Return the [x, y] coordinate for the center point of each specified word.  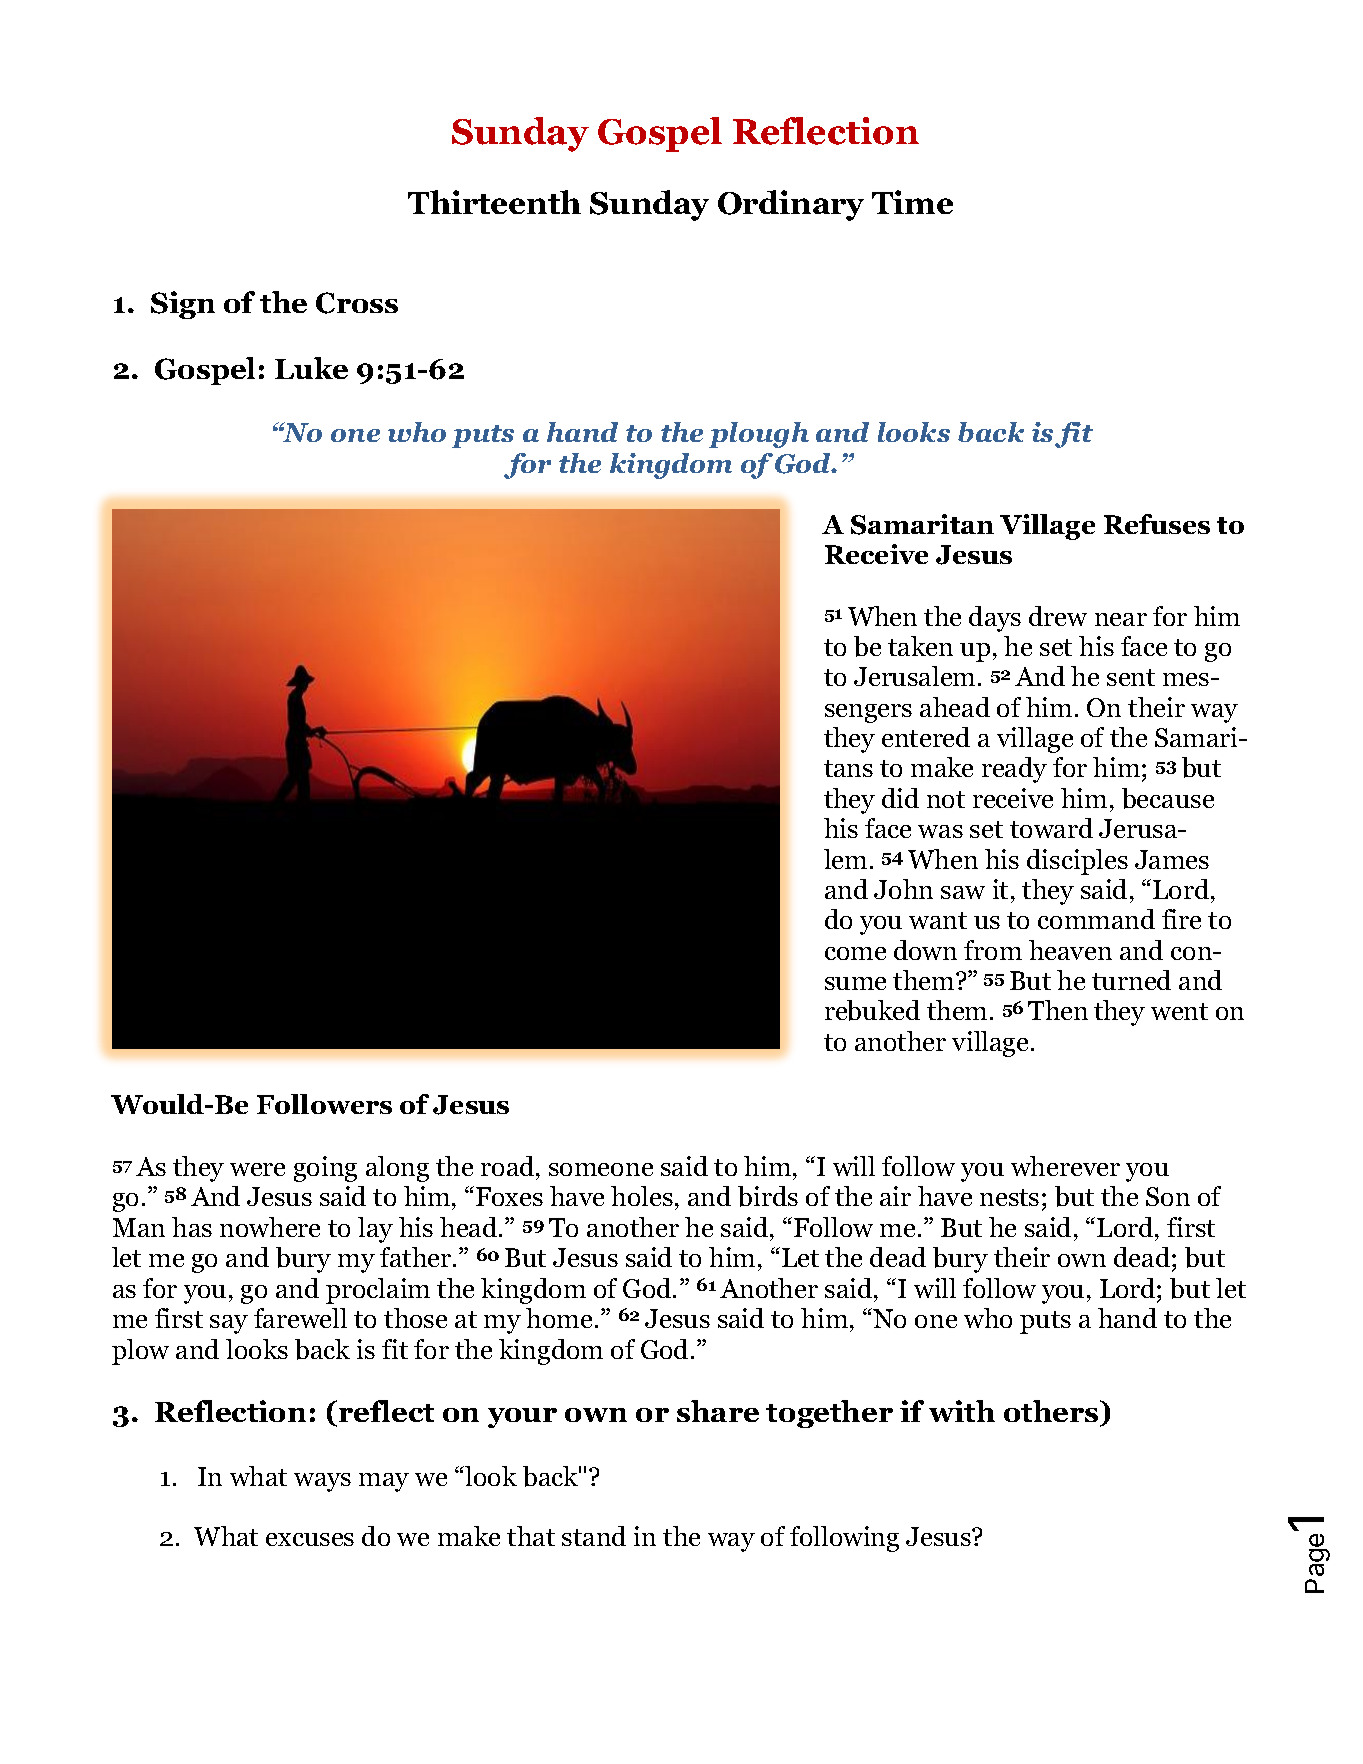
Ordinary [791, 205]
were [257, 1169]
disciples [1077, 862]
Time [912, 202]
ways [322, 1482]
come [855, 953]
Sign [183, 305]
